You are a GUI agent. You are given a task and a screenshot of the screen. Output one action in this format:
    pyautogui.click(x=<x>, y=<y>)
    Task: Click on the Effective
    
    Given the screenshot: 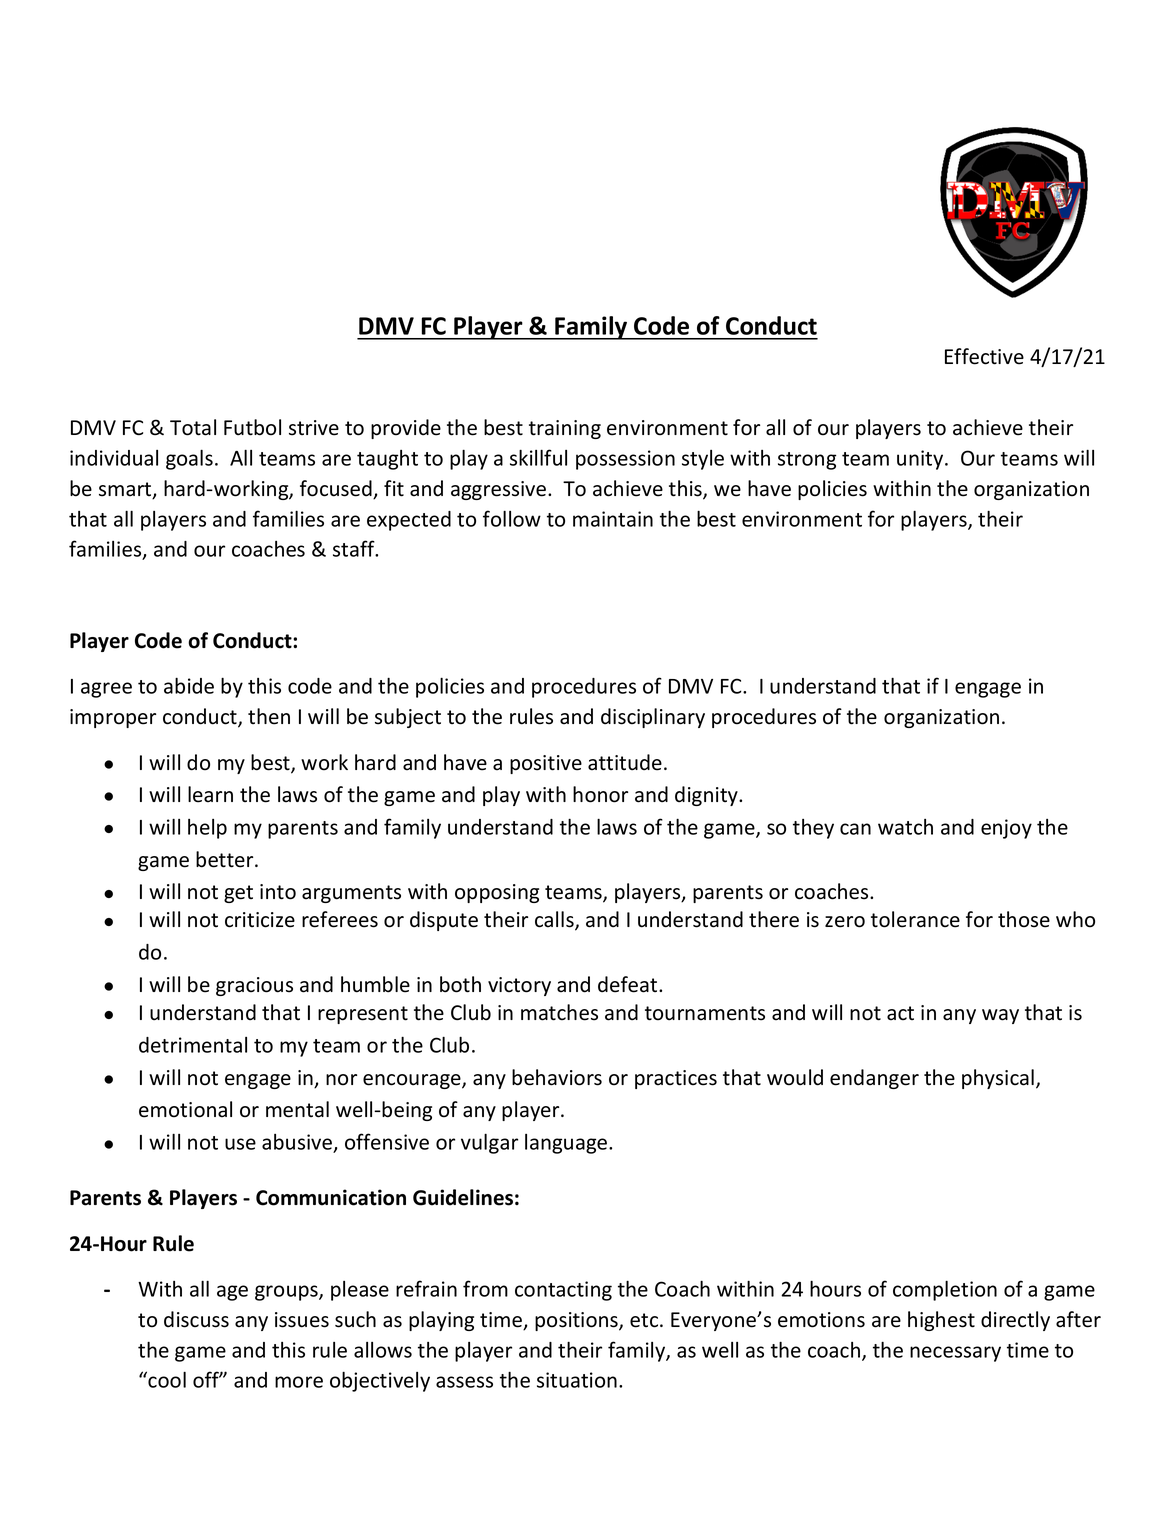 What is the action you would take?
    pyautogui.click(x=984, y=356)
